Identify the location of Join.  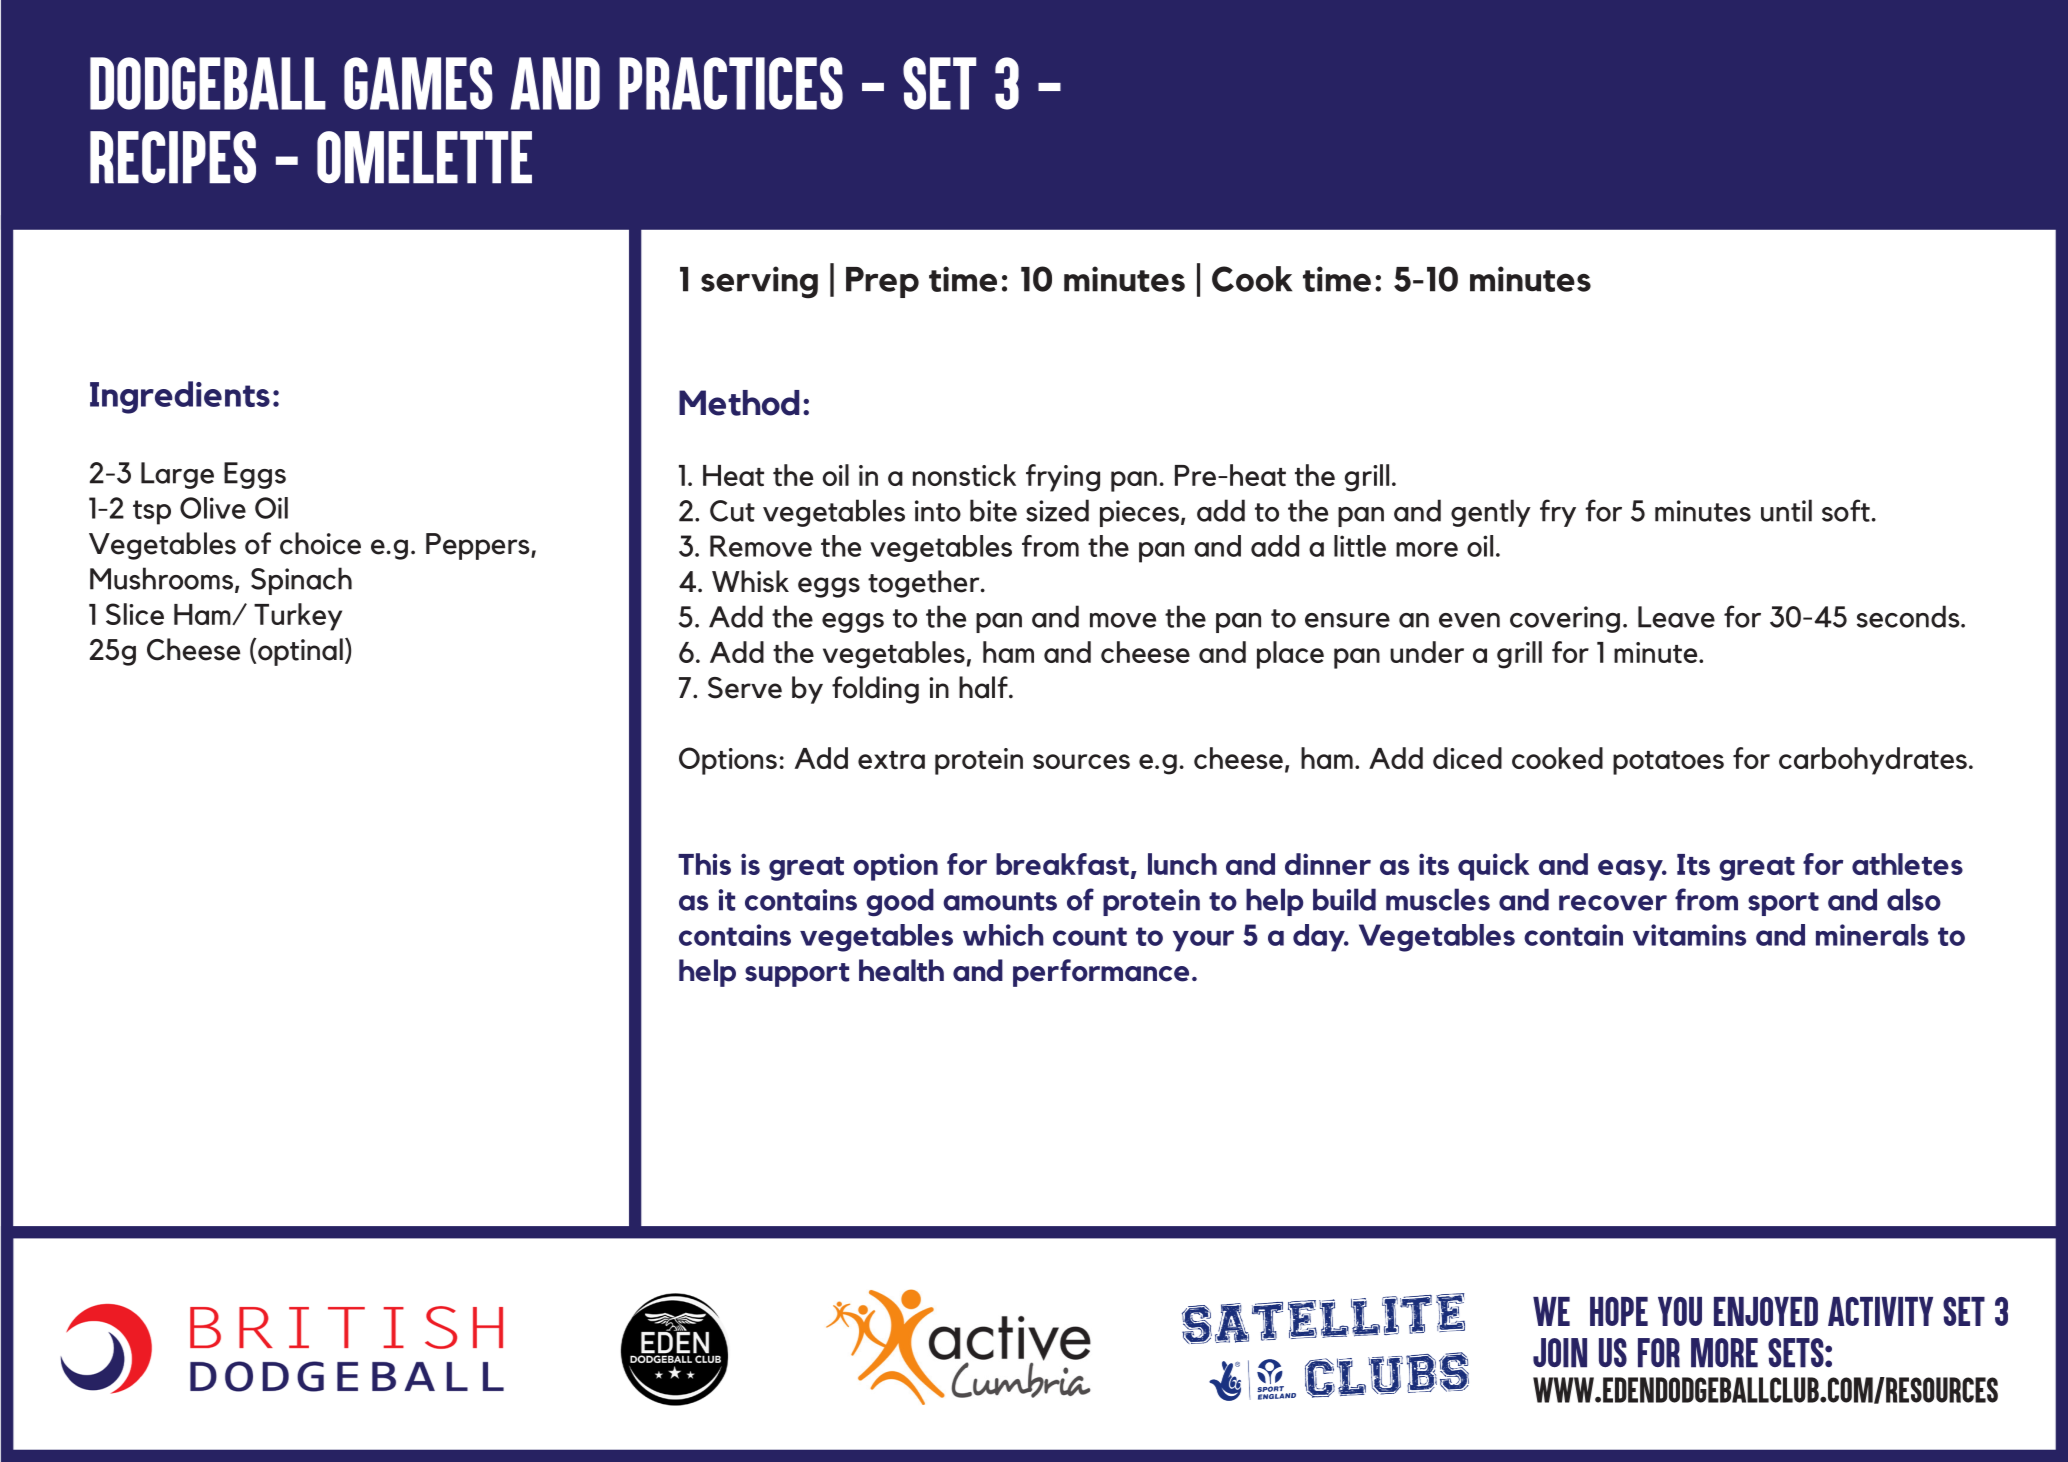
(1560, 1353).
